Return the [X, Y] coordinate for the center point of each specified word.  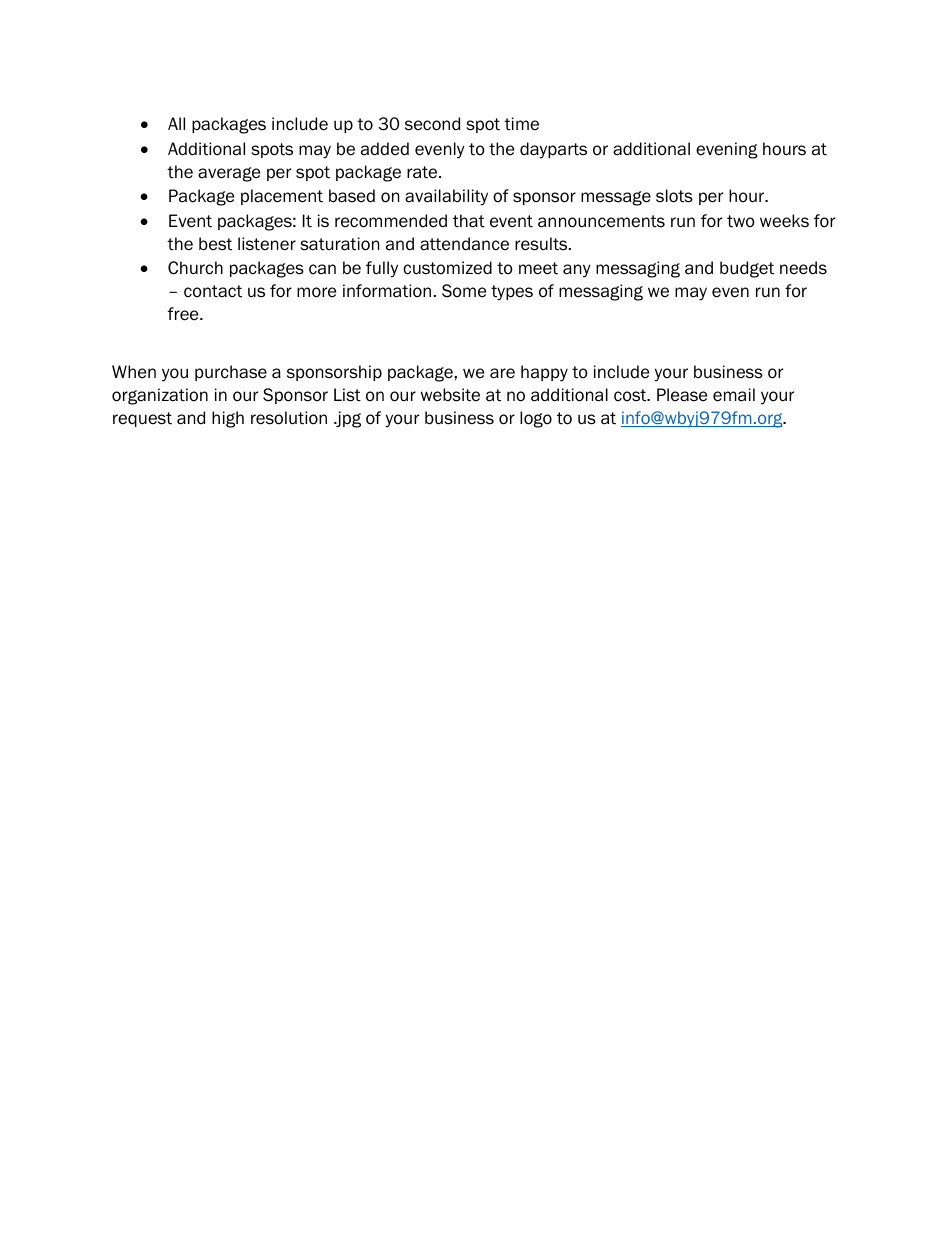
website [450, 395]
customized [447, 268]
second [432, 124]
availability [446, 197]
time [521, 124]
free [184, 314]
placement [282, 197]
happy [544, 373]
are [502, 373]
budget [747, 269]
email [734, 395]
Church [195, 268]
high [228, 419]
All [176, 123]
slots [674, 196]
